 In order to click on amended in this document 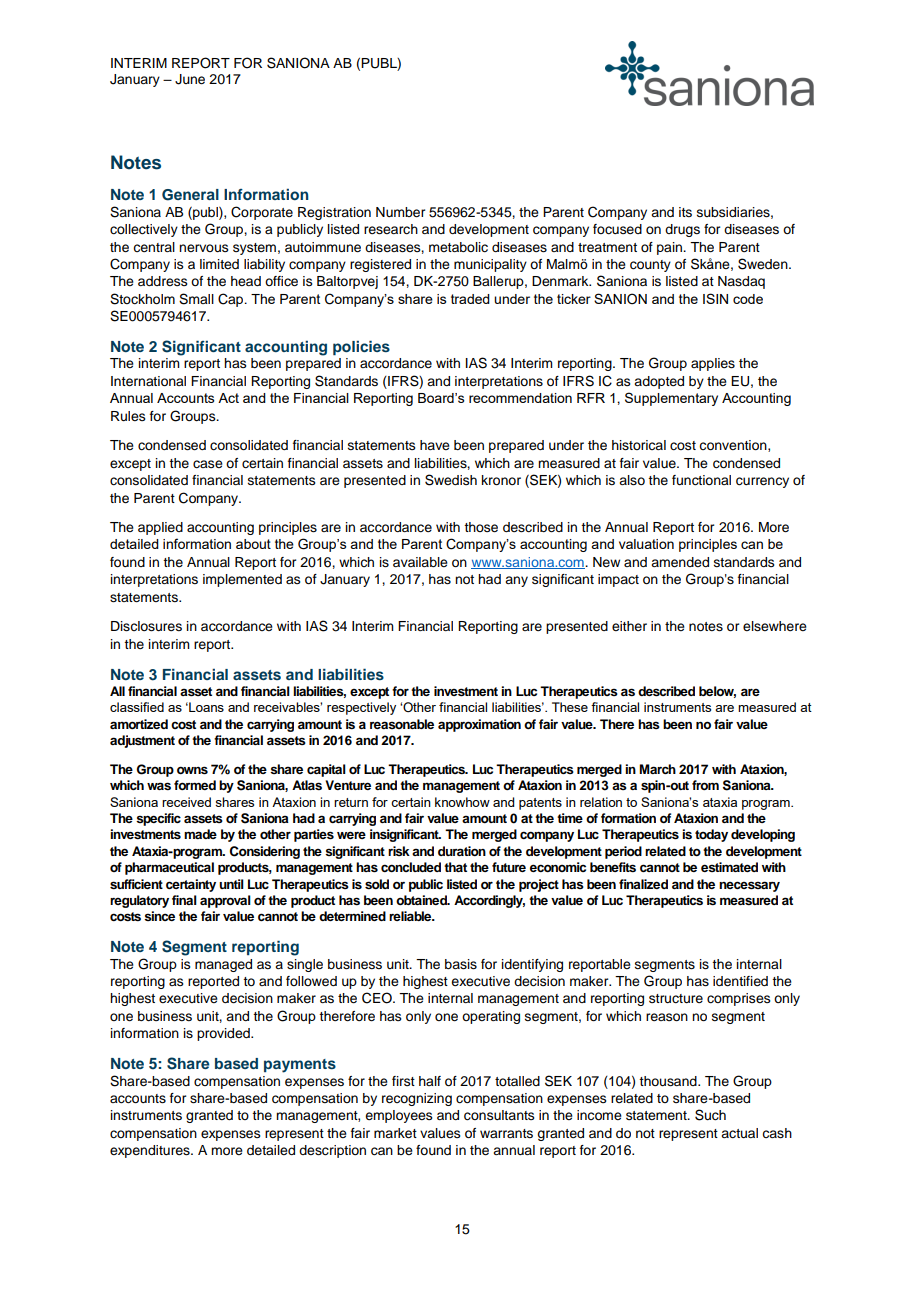, I will do `click(680, 562)`.
